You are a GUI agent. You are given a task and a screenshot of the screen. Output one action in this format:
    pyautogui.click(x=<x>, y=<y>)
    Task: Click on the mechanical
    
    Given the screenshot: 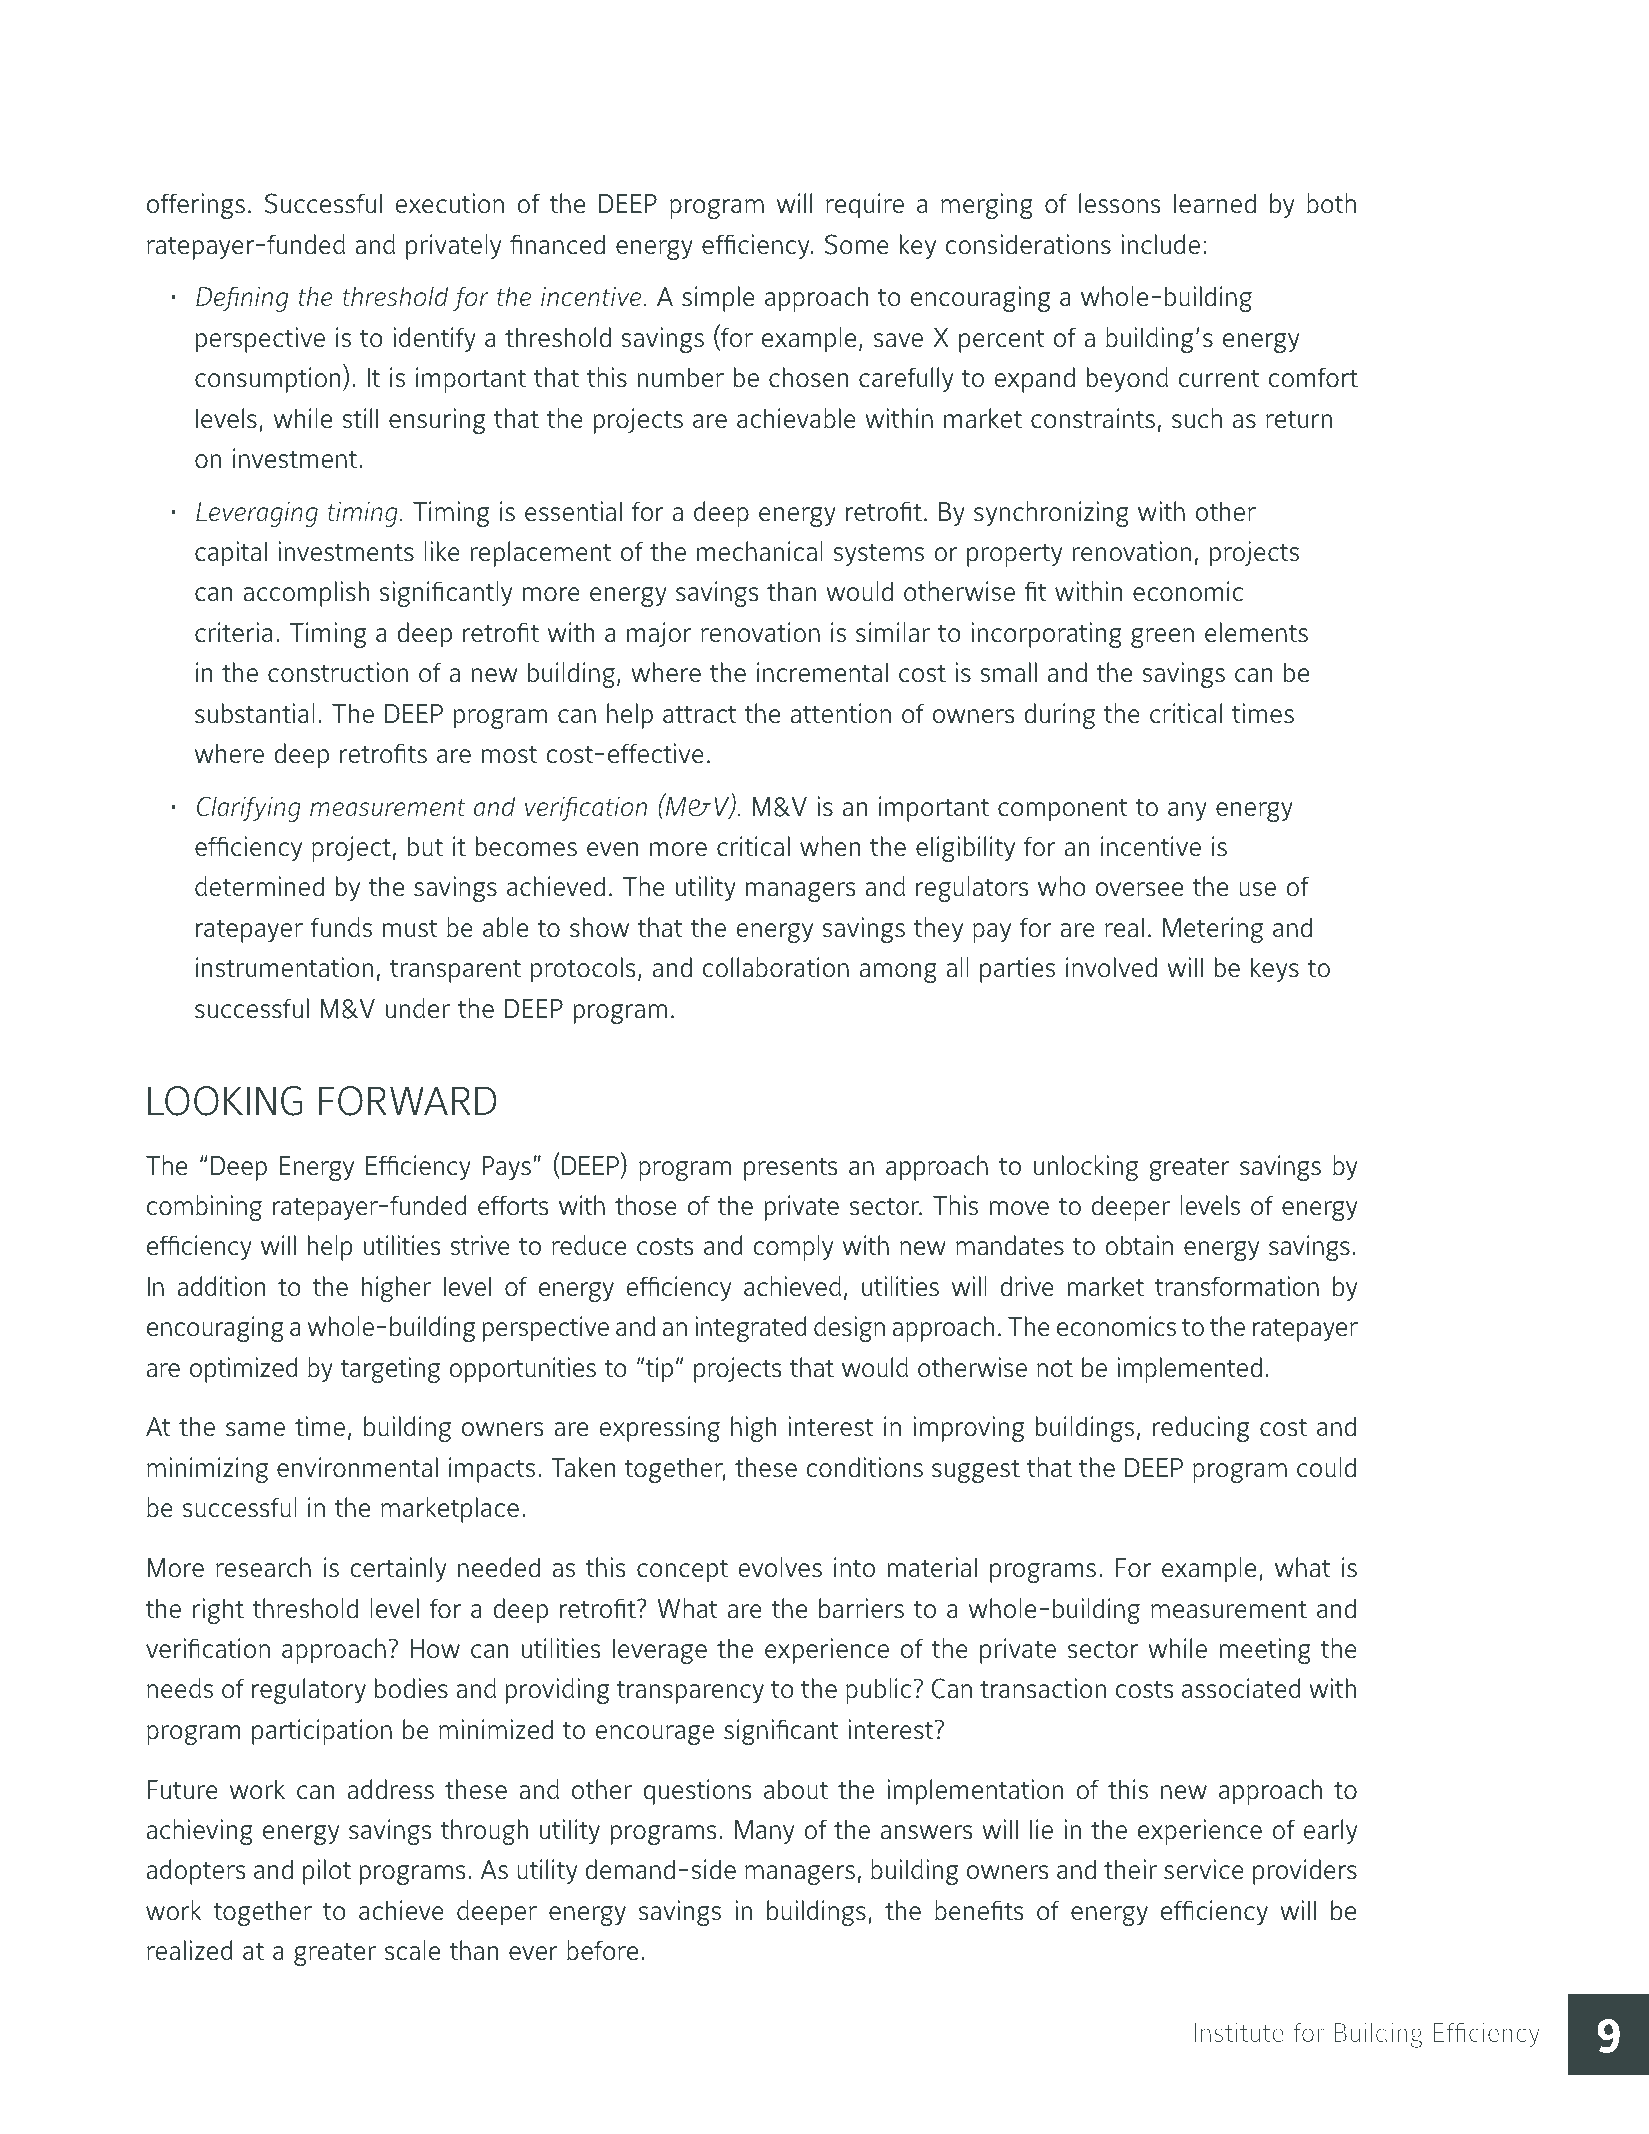 What is the action you would take?
    pyautogui.click(x=760, y=551)
